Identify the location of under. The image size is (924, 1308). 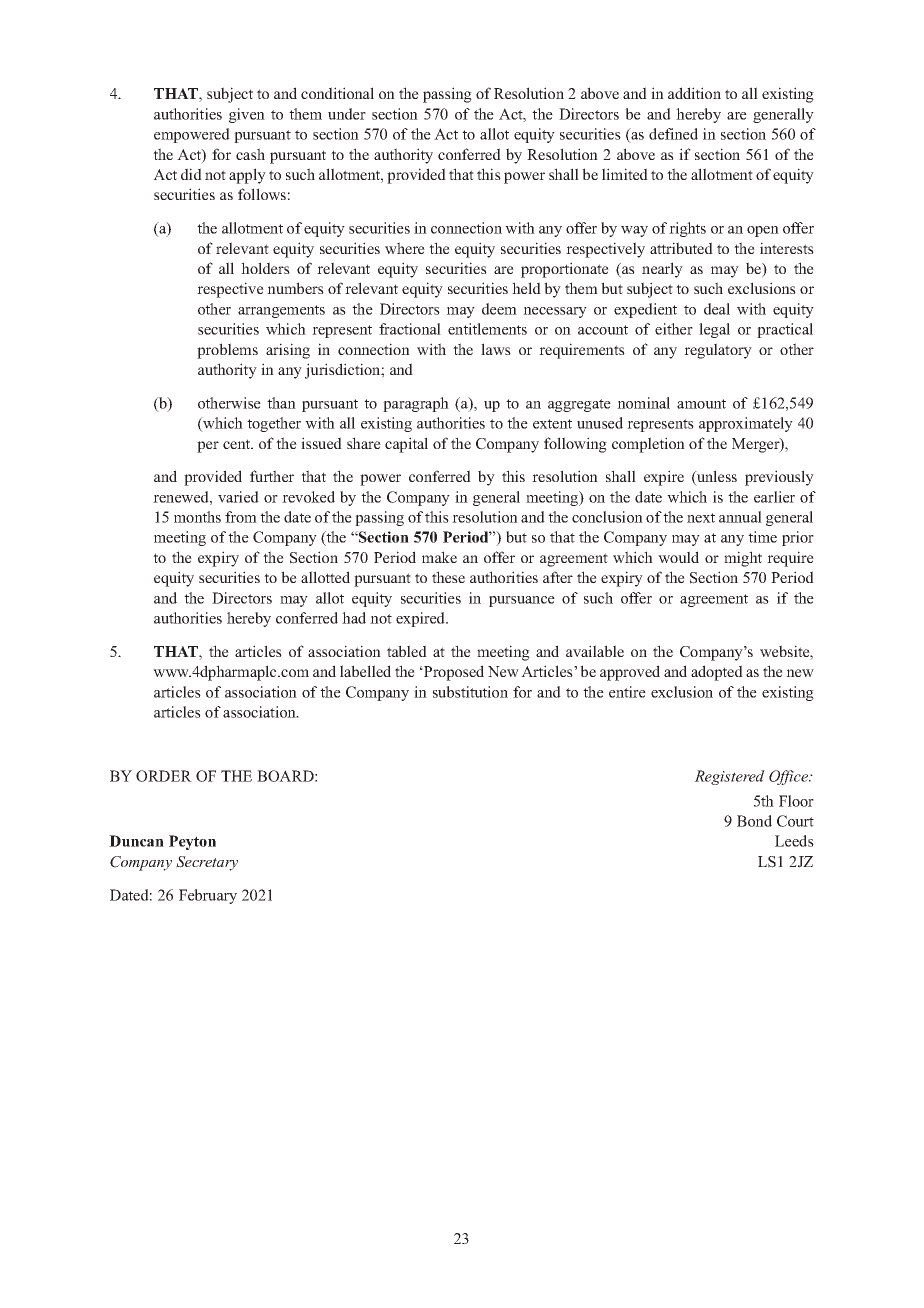
(347, 114).
